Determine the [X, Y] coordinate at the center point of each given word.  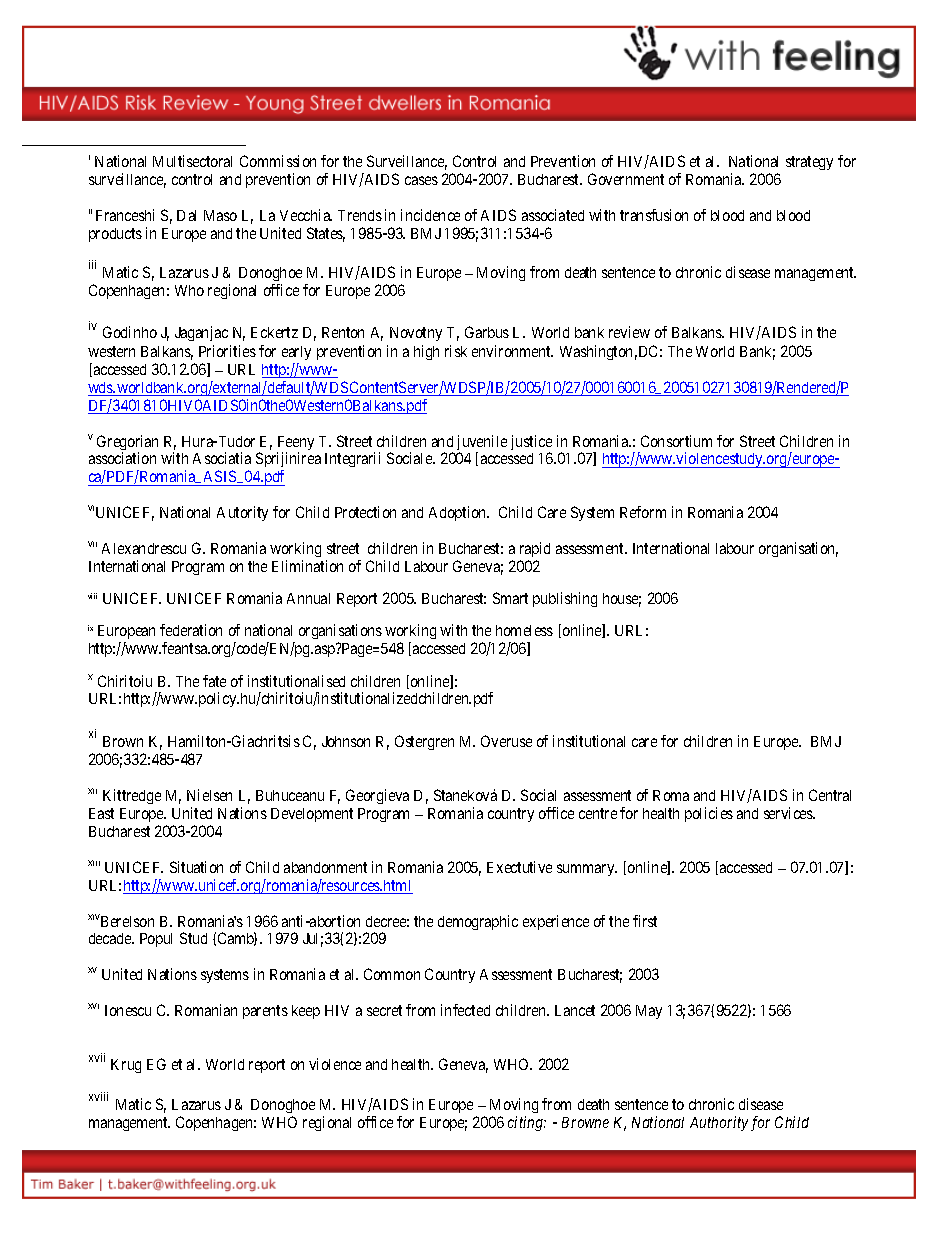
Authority [719, 1123]
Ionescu [128, 1010]
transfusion [654, 215]
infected [465, 1010]
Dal [186, 215]
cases [421, 180]
